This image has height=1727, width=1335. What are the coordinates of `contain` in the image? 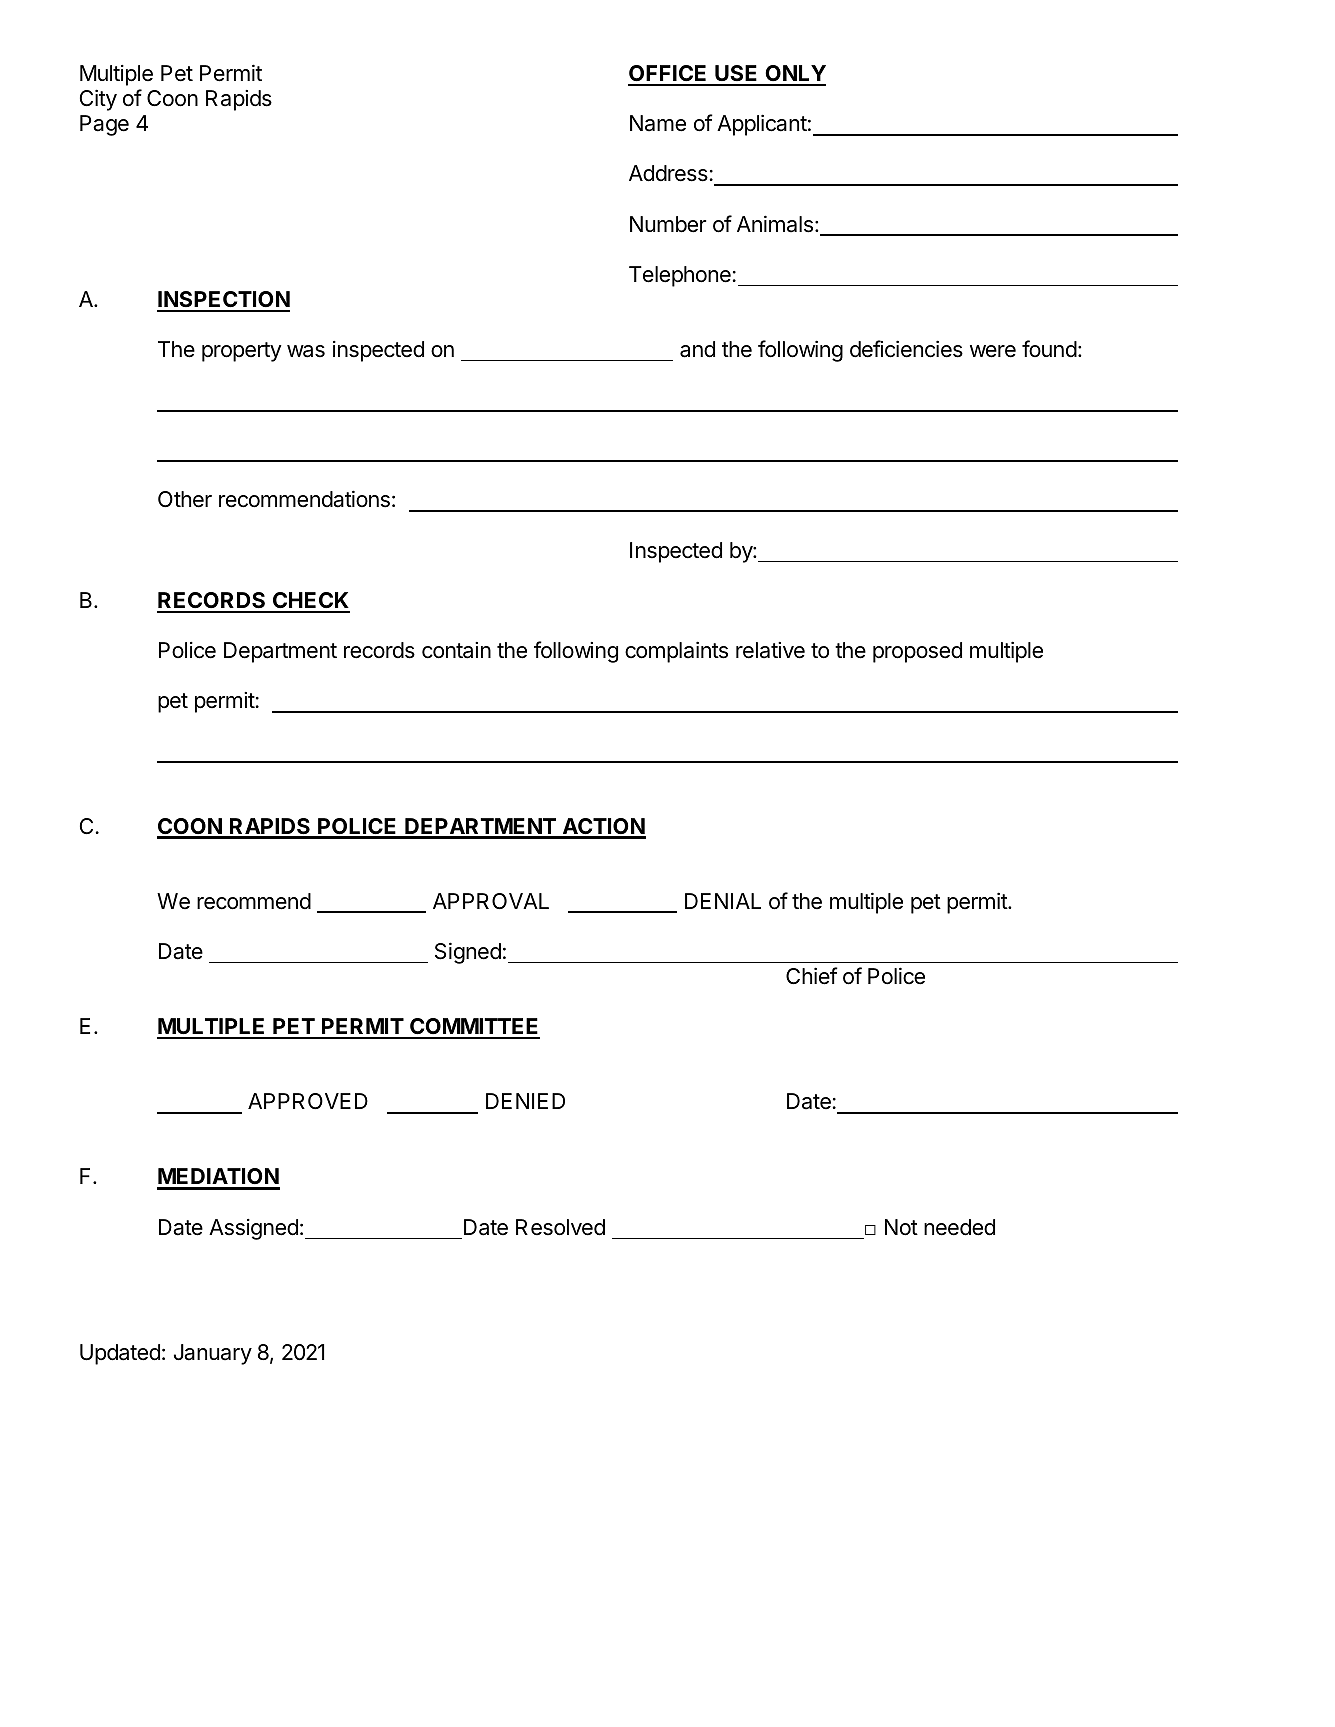 It's located at (456, 650).
